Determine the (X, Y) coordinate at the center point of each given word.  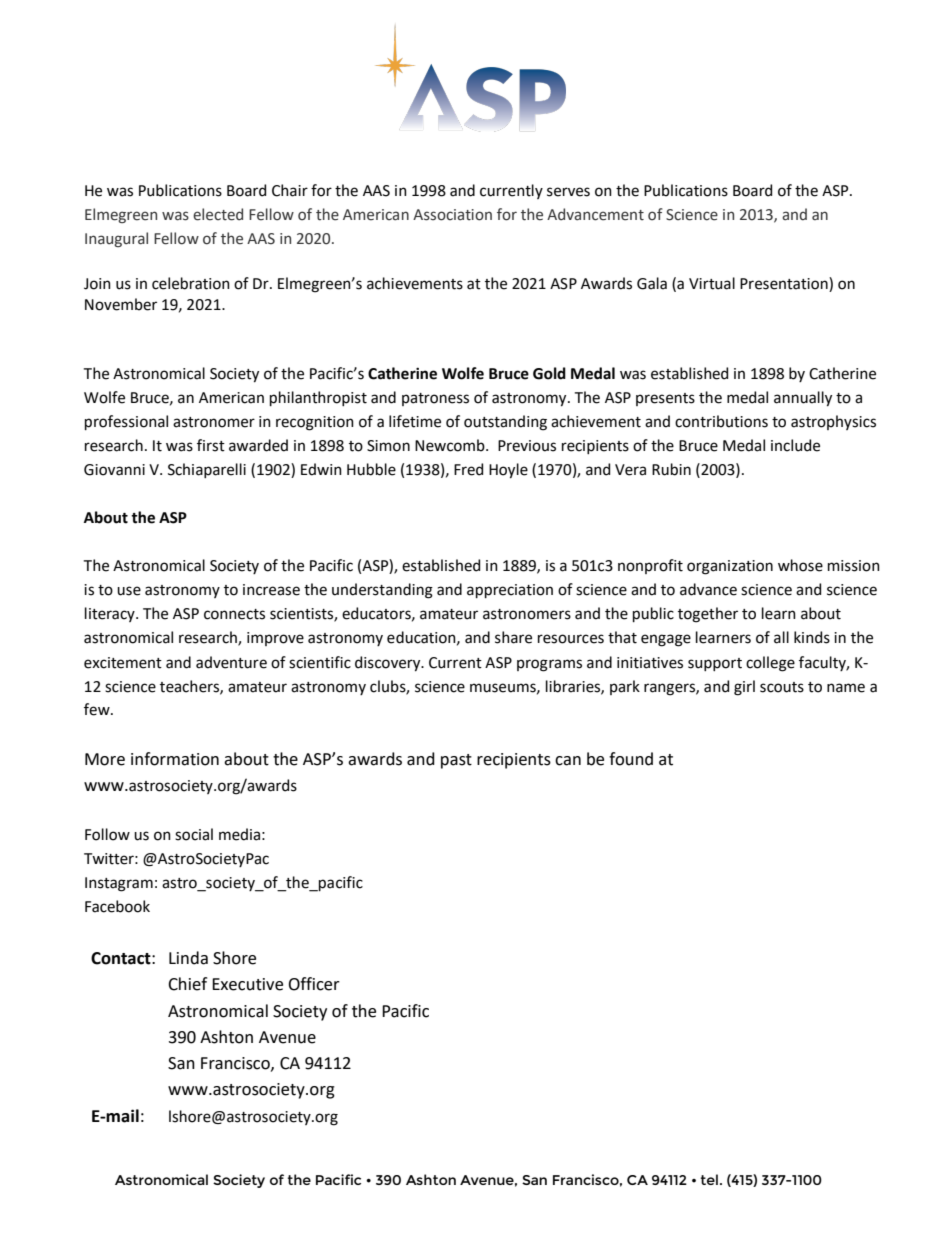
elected (218, 214)
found (631, 759)
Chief (187, 984)
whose (800, 565)
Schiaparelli (207, 470)
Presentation (785, 284)
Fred (468, 469)
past (456, 761)
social (194, 834)
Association (452, 215)
